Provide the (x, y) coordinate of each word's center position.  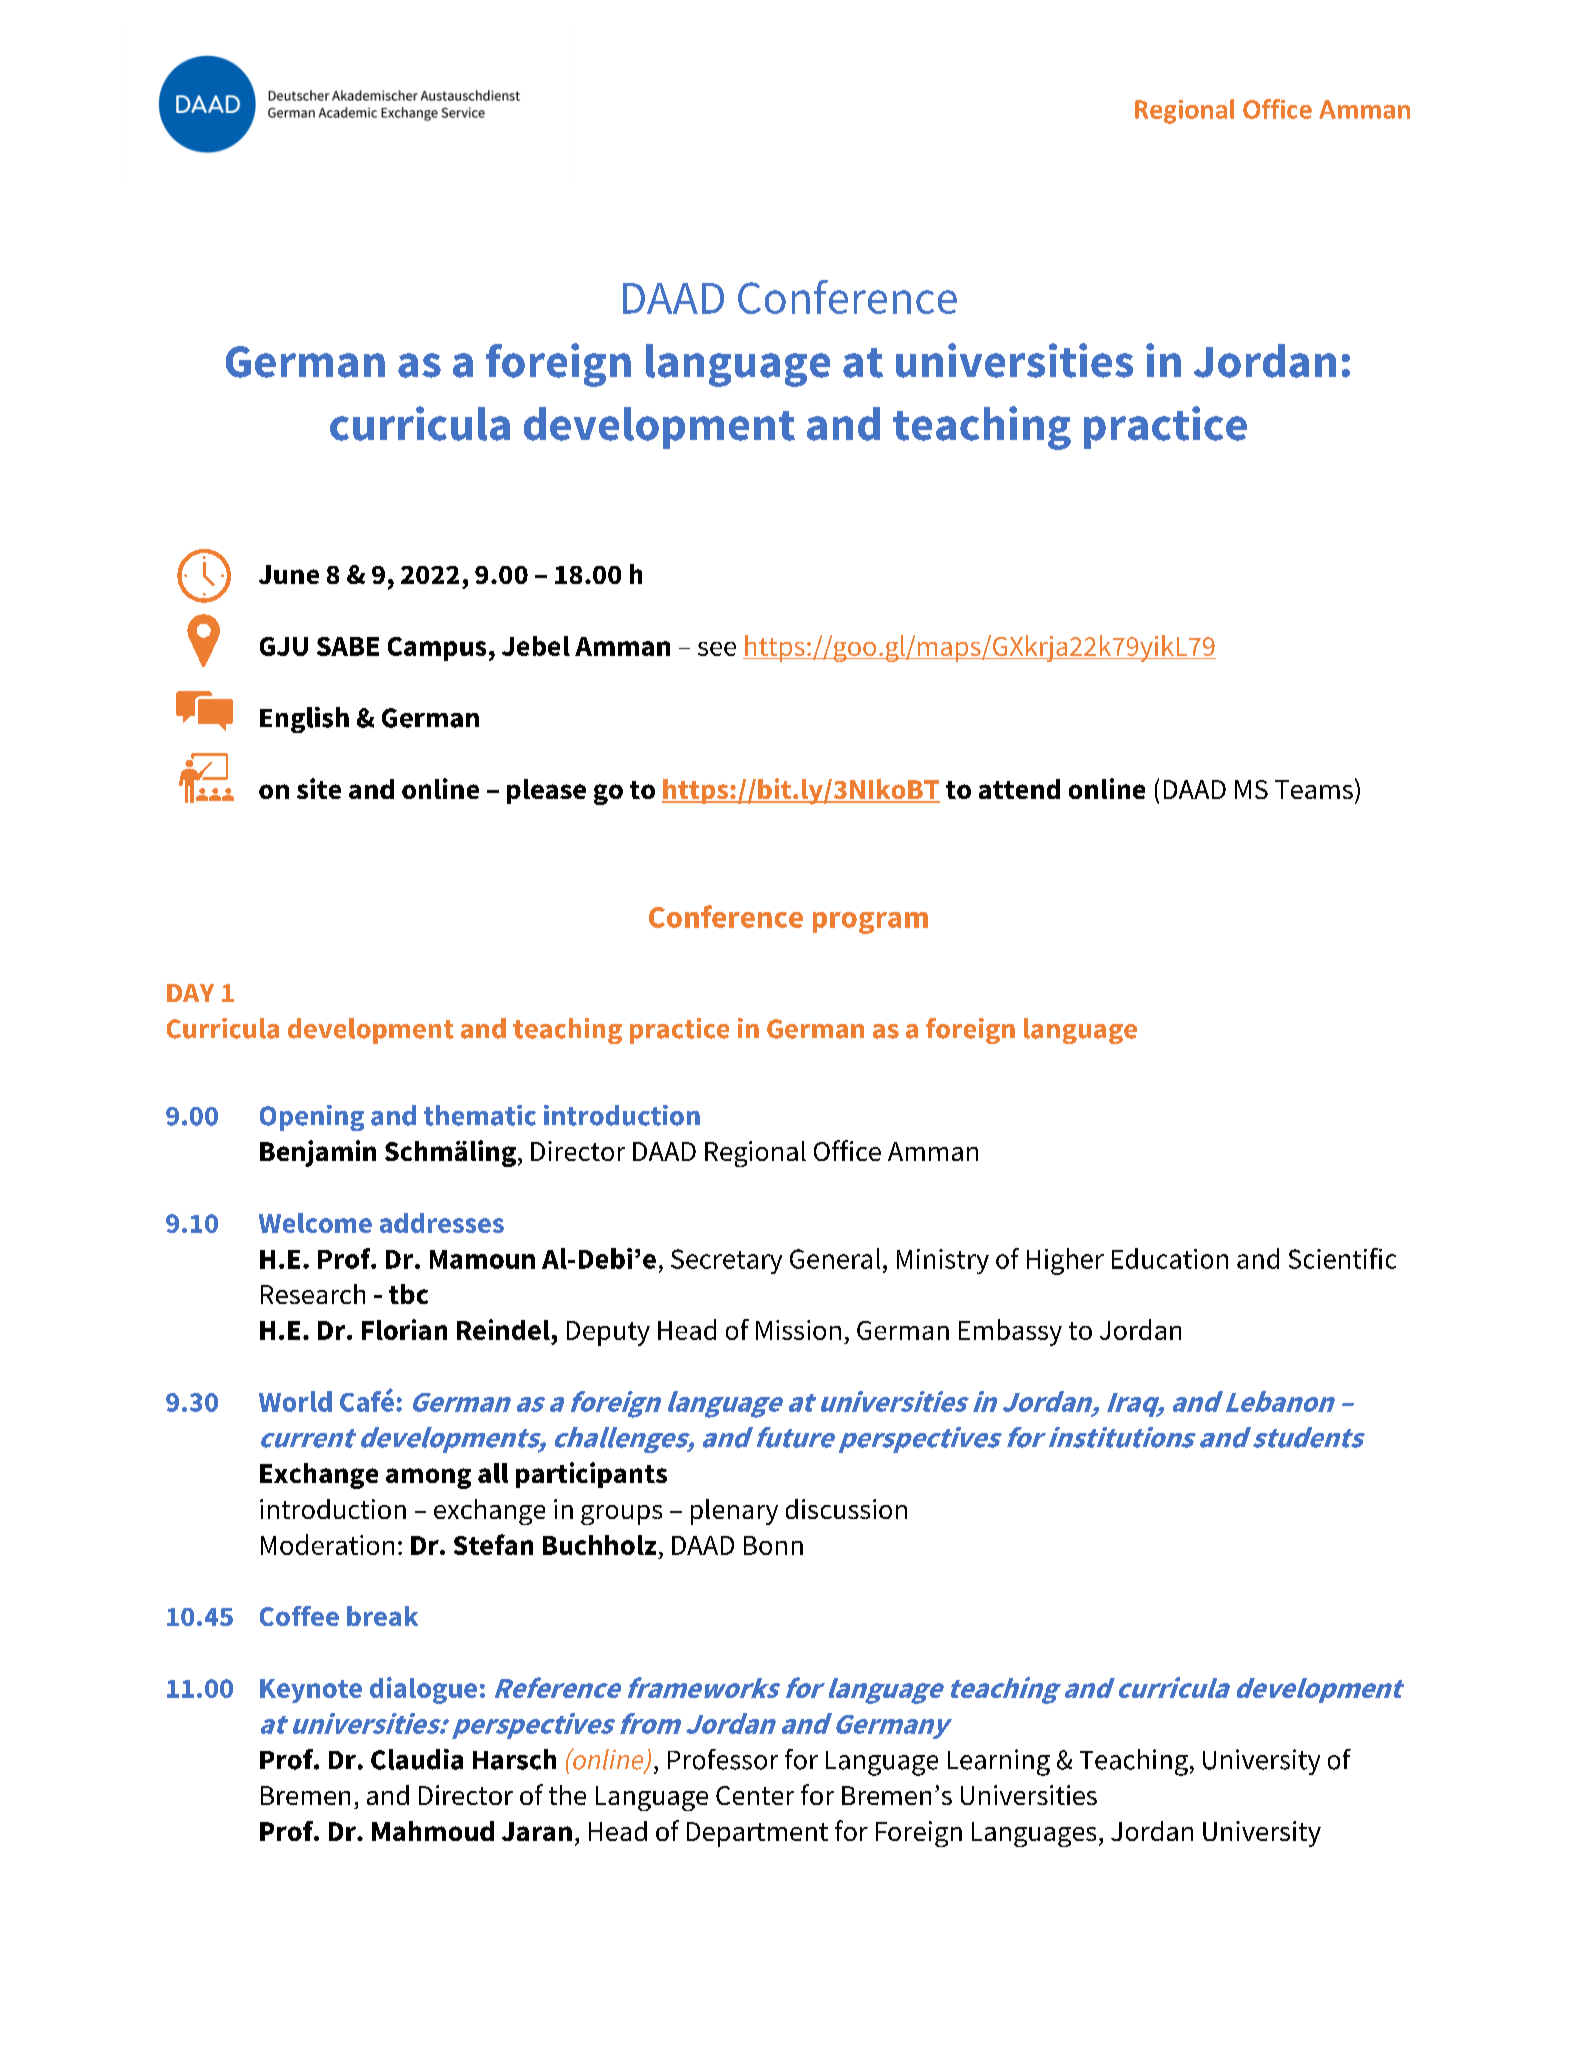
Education (1170, 1258)
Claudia (417, 1759)
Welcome (315, 1223)
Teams (1314, 789)
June (289, 574)
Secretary (726, 1261)
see (717, 649)
